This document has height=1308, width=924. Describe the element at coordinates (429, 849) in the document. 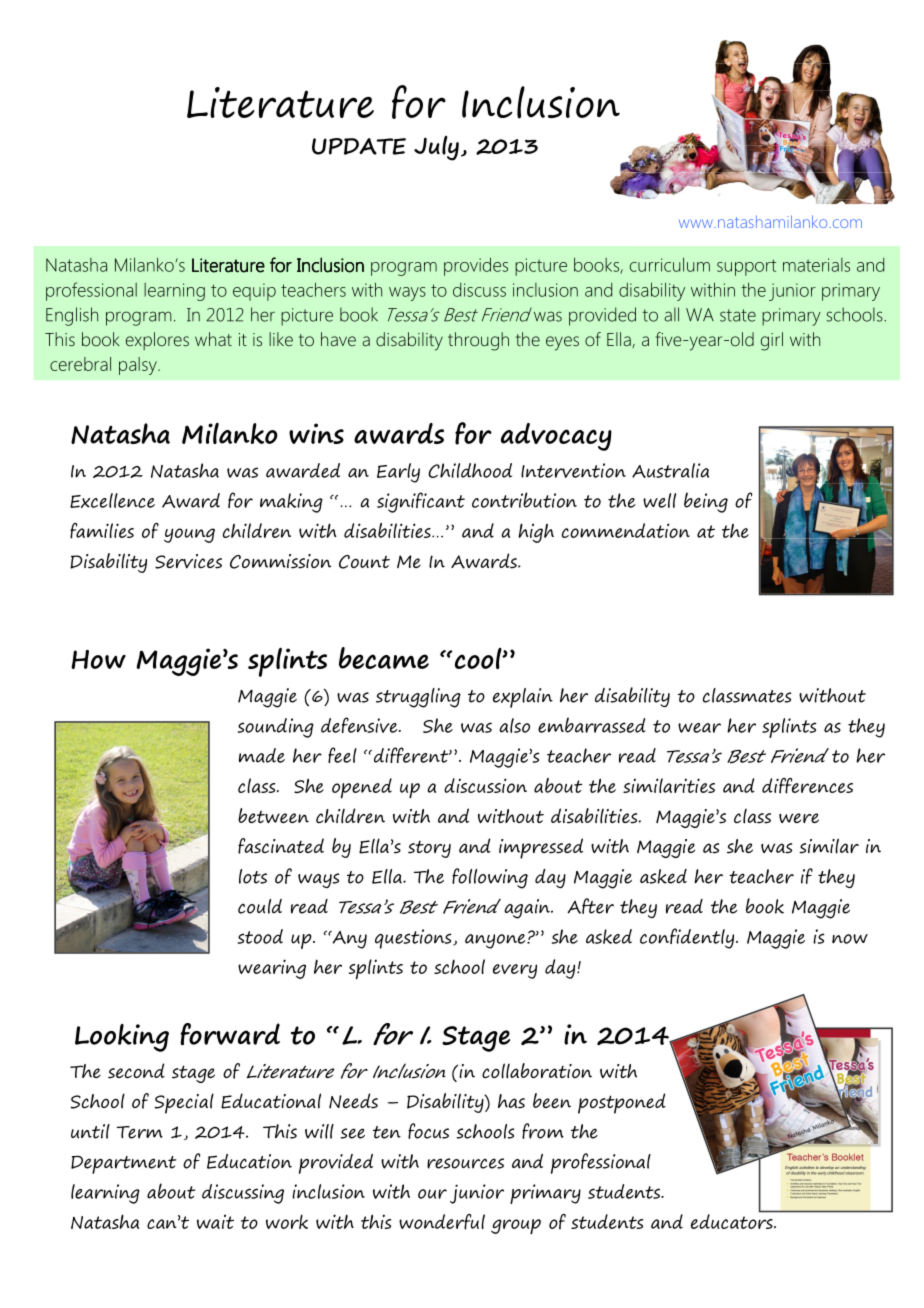

I see `story` at that location.
